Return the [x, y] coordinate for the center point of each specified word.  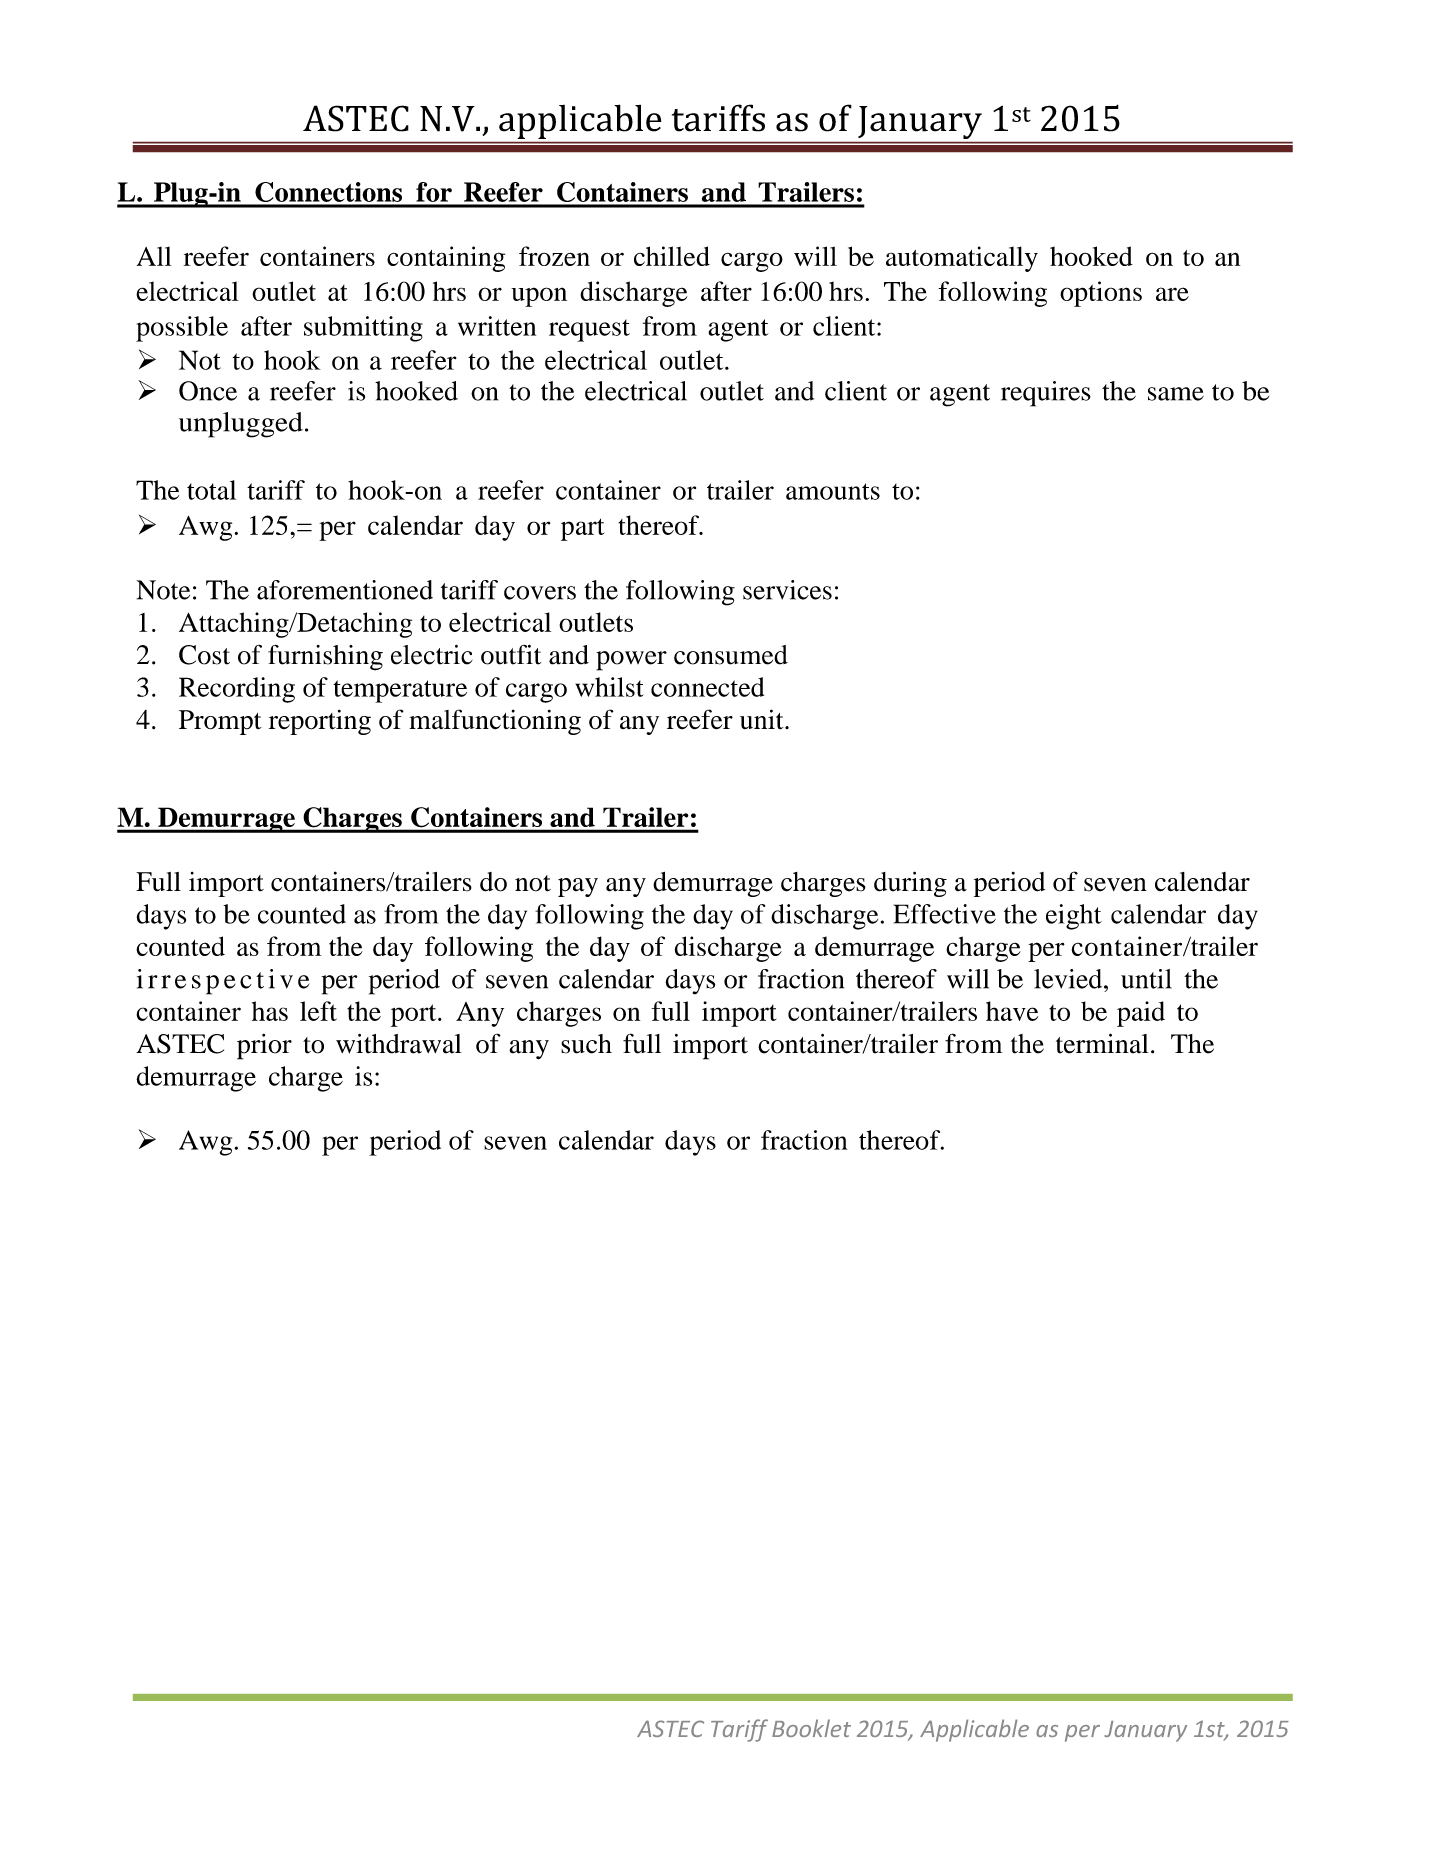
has [270, 1011]
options [1101, 294]
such [586, 1044]
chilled [672, 256]
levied [1069, 979]
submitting [363, 329]
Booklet [811, 1728]
